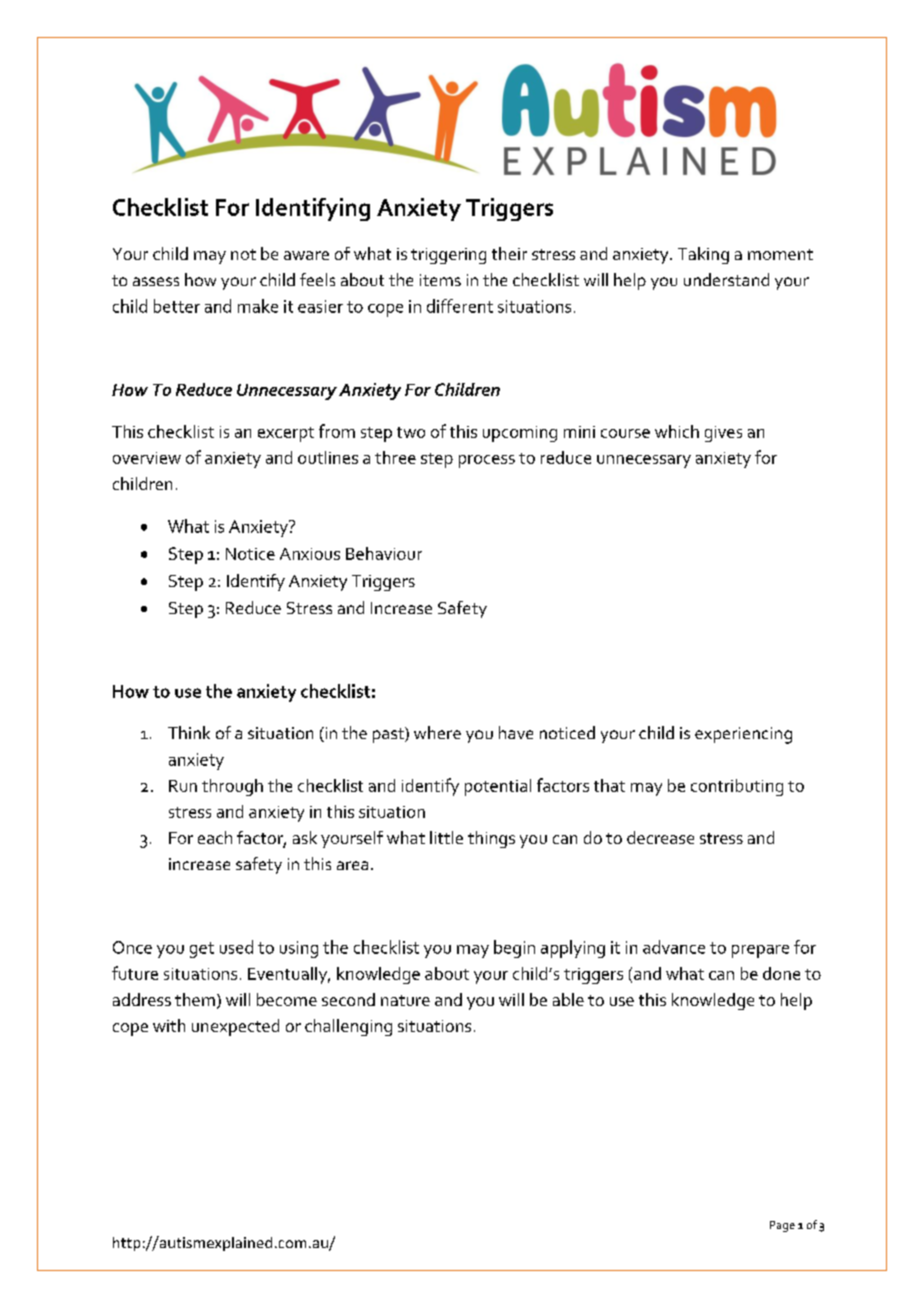  I want to click on process, so click(487, 461).
